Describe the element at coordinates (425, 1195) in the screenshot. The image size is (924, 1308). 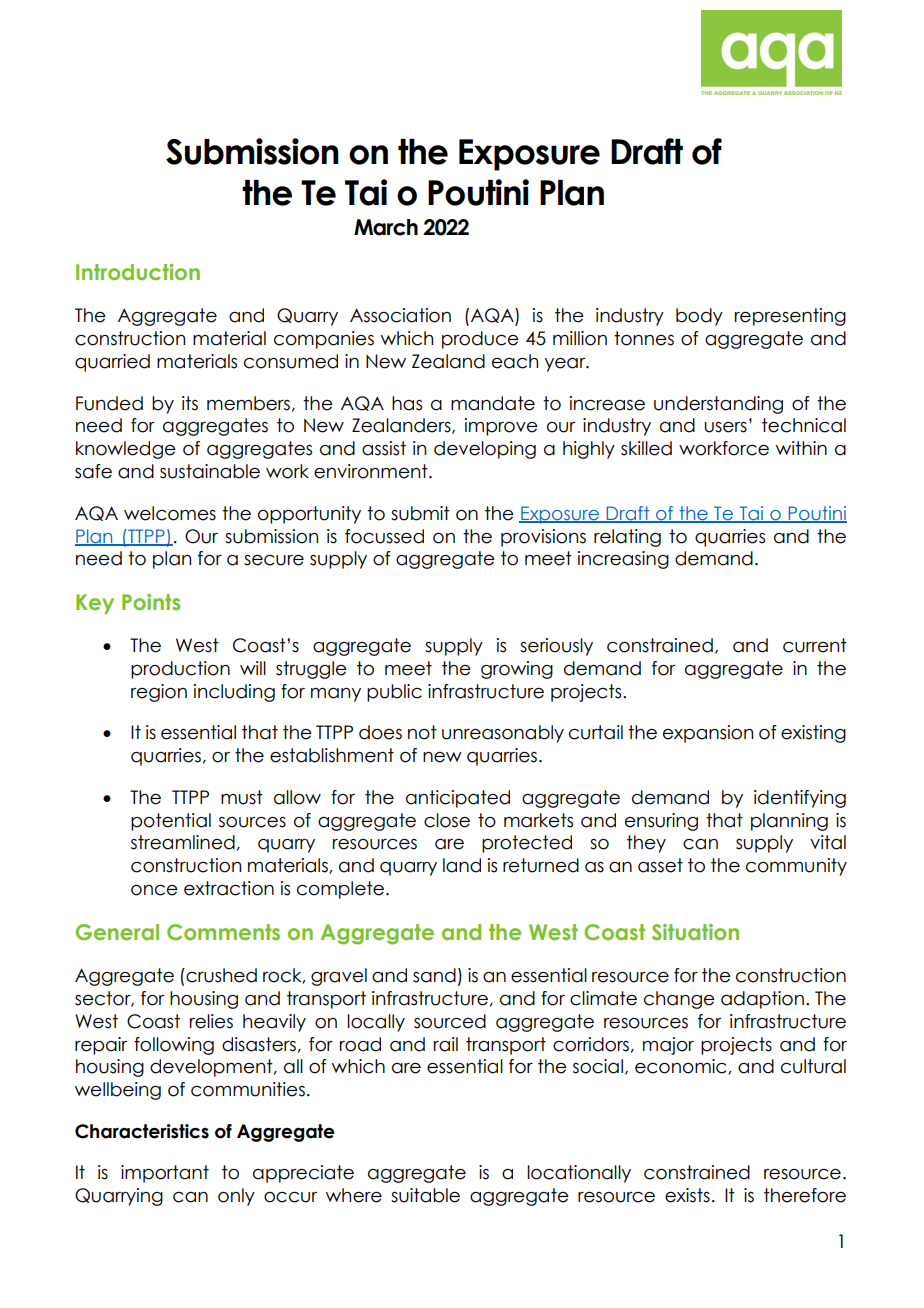
I see `suitable` at that location.
